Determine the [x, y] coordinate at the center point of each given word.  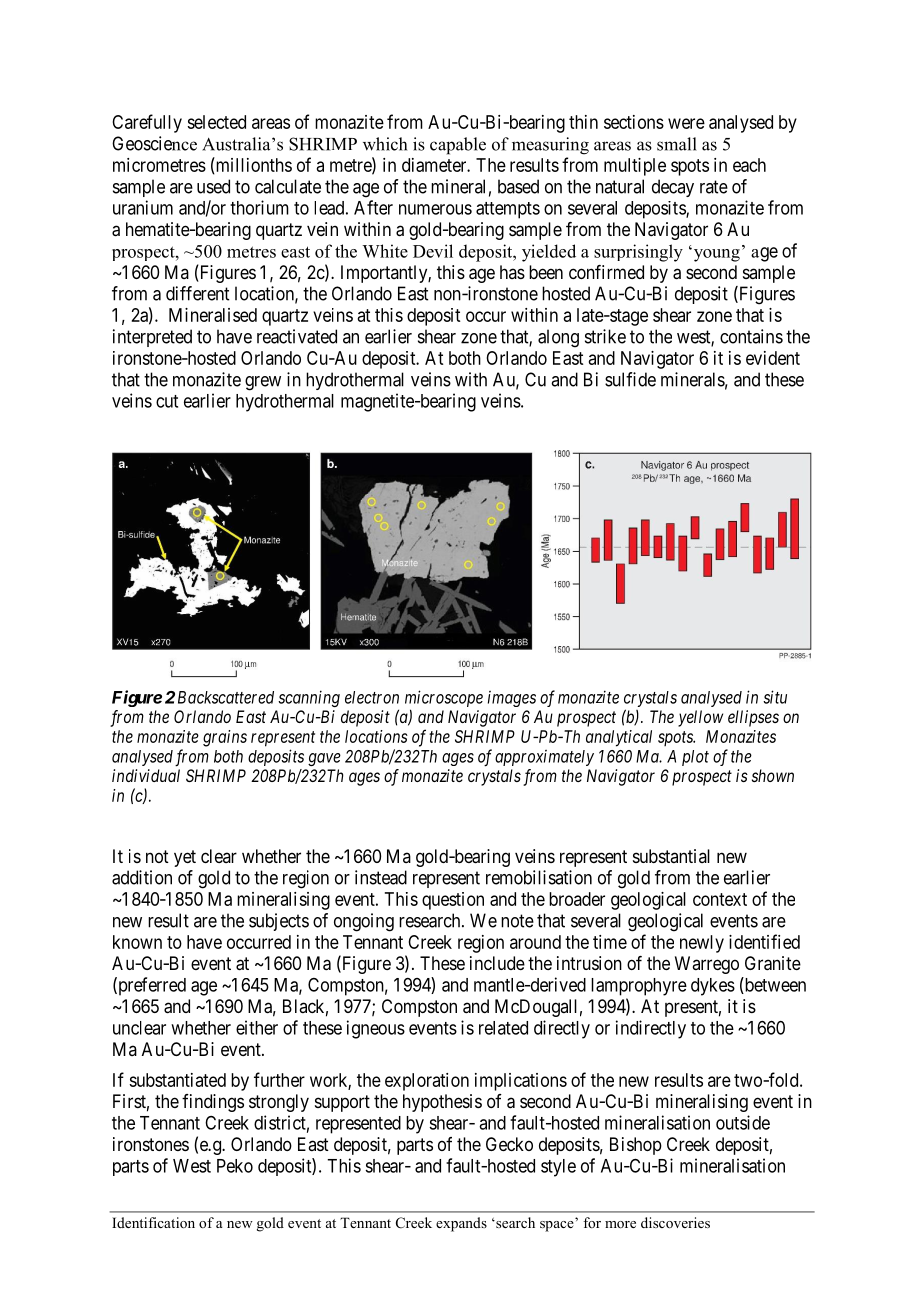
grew [263, 383]
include [497, 963]
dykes [713, 987]
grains [225, 738]
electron [372, 697]
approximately [544, 758]
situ [775, 697]
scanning [309, 698]
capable [458, 146]
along [558, 338]
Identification [153, 1222]
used [213, 186]
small [677, 144]
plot [695, 758]
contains [751, 336]
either [257, 1027]
